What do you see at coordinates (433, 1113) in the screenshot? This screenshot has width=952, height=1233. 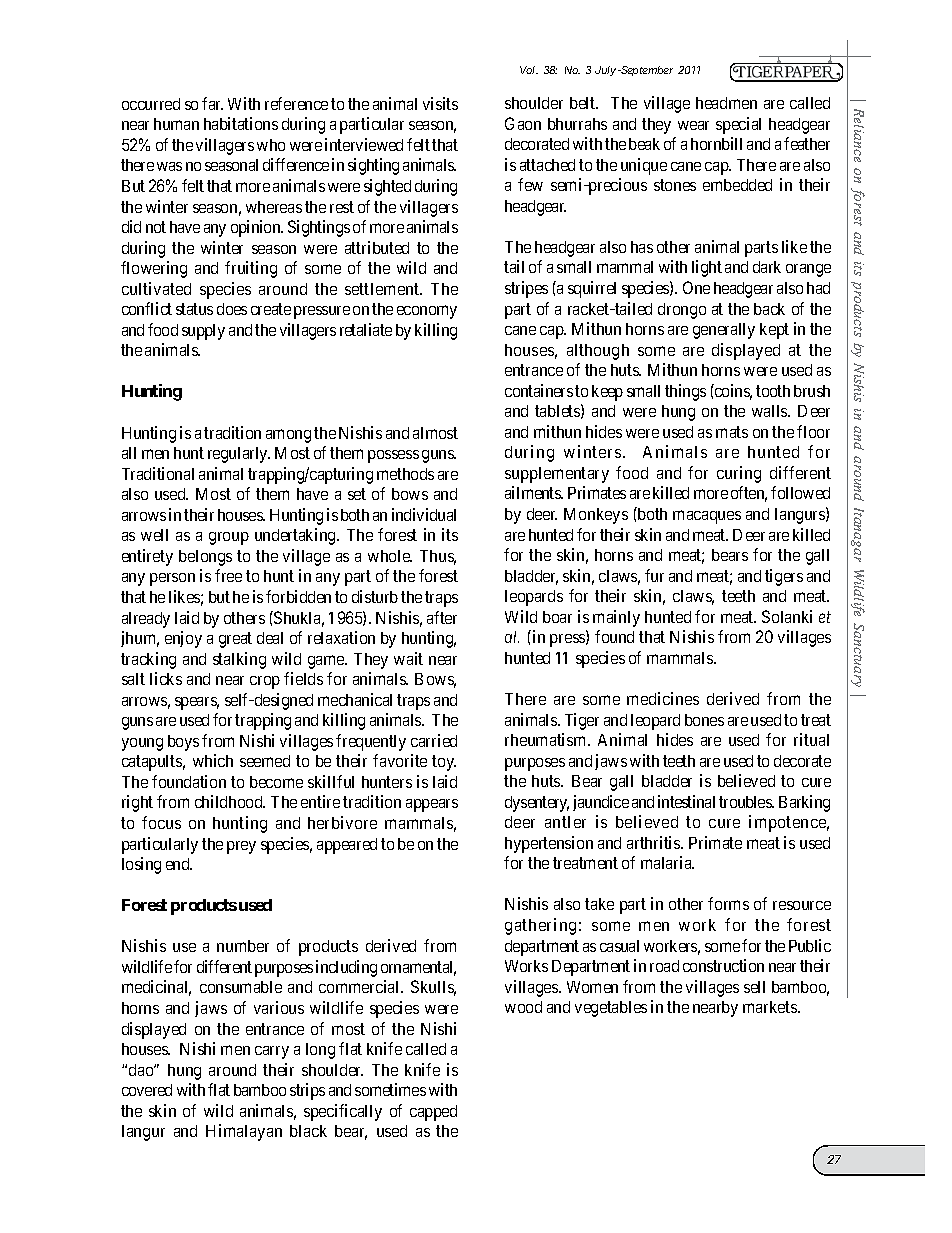 I see `capped` at bounding box center [433, 1113].
